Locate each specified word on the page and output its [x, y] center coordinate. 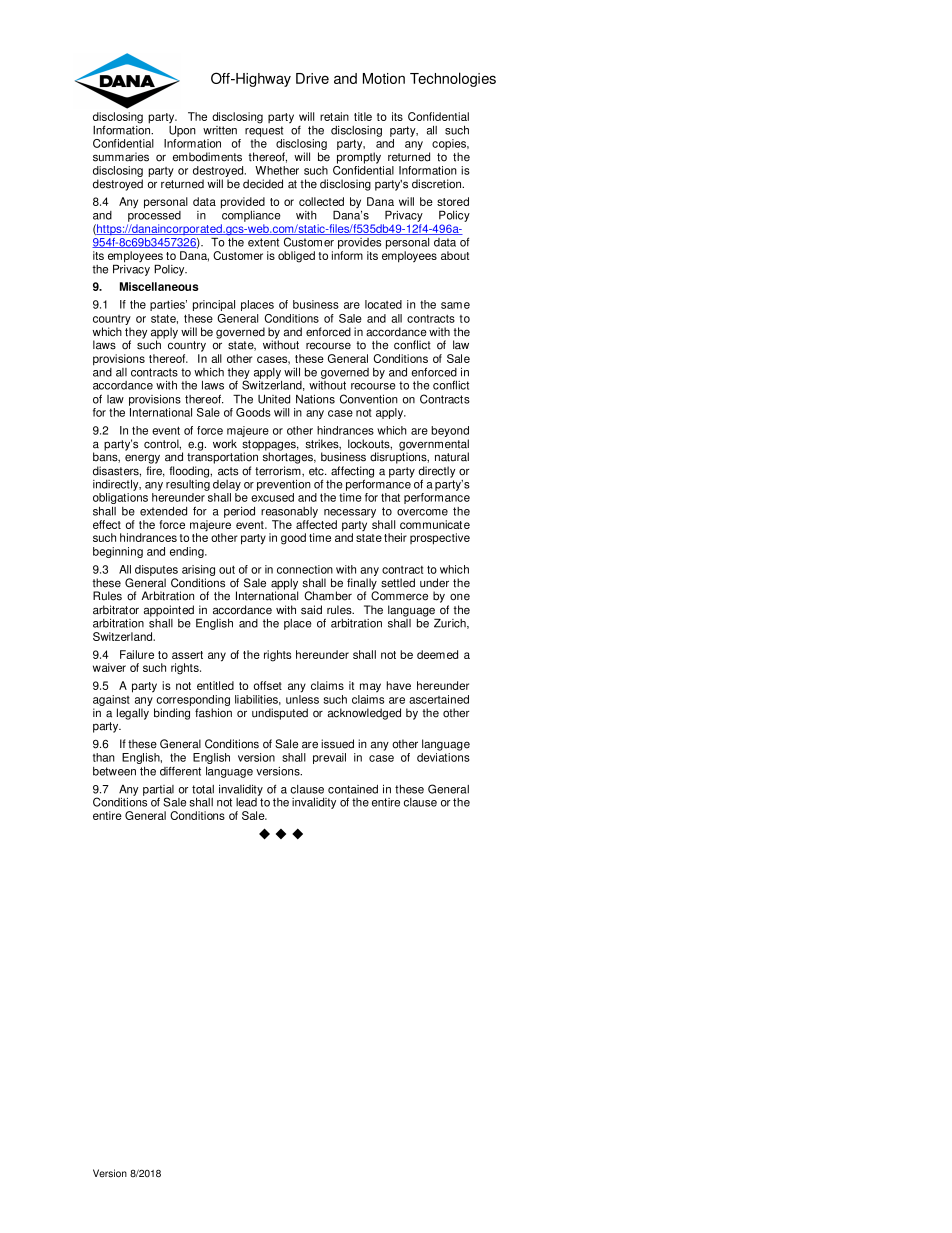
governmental [434, 446]
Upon [182, 131]
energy [142, 459]
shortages [289, 457]
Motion [384, 78]
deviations [443, 757]
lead [247, 801]
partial [158, 791]
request [264, 131]
